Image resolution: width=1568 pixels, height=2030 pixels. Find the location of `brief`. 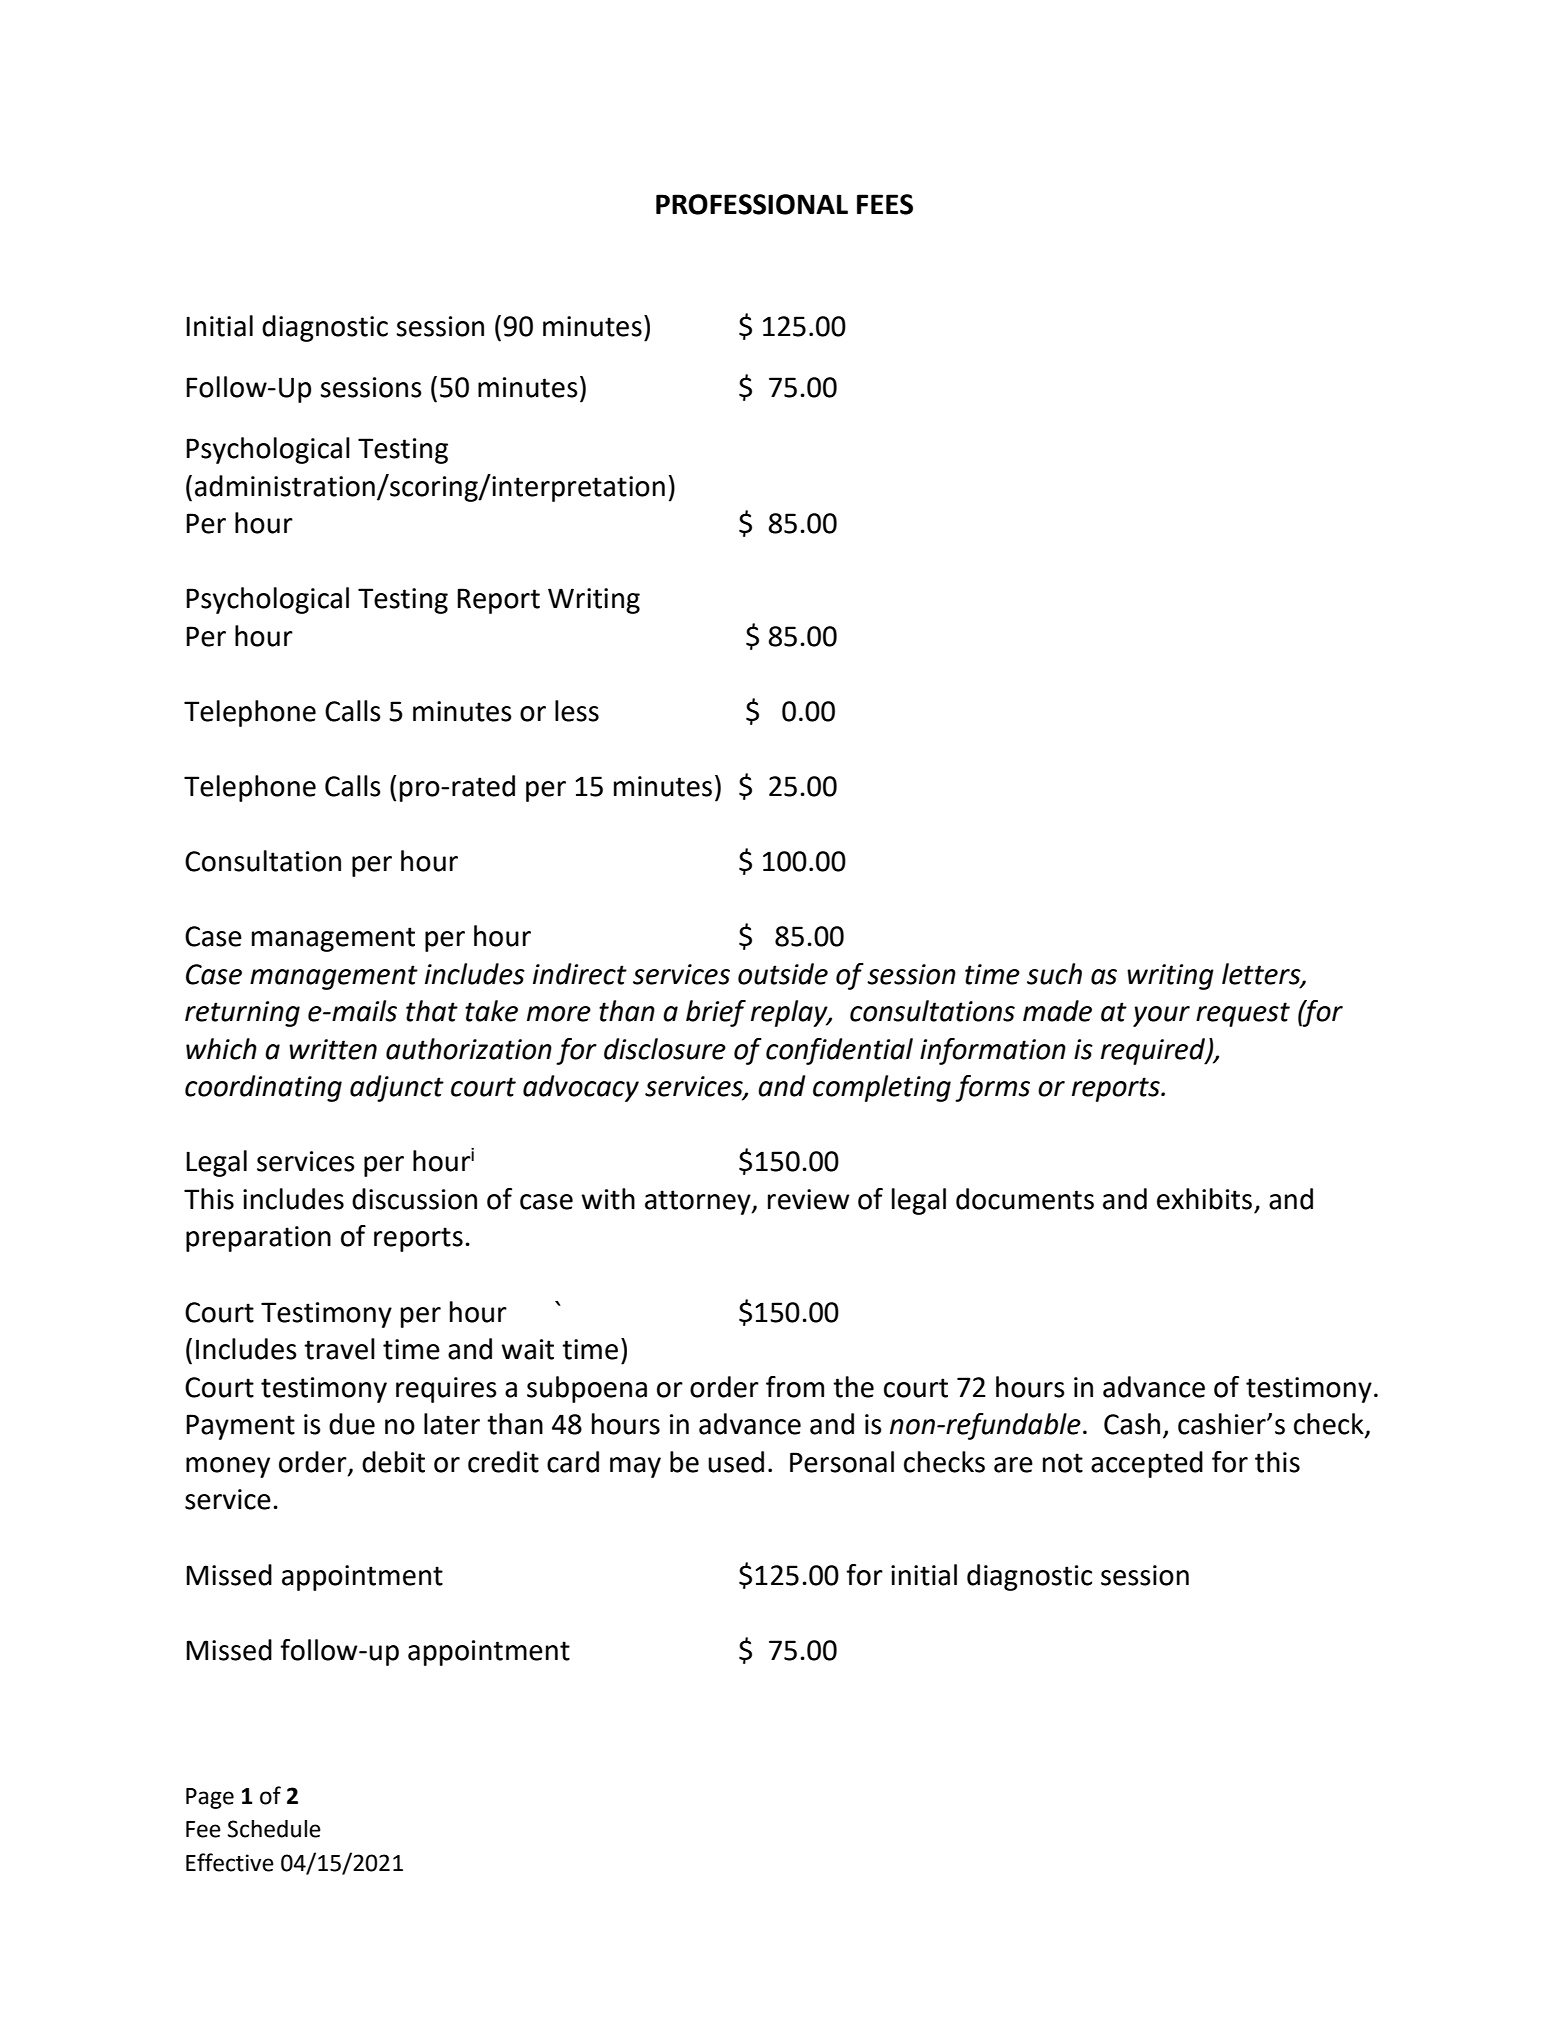

brief is located at coordinates (716, 1013).
